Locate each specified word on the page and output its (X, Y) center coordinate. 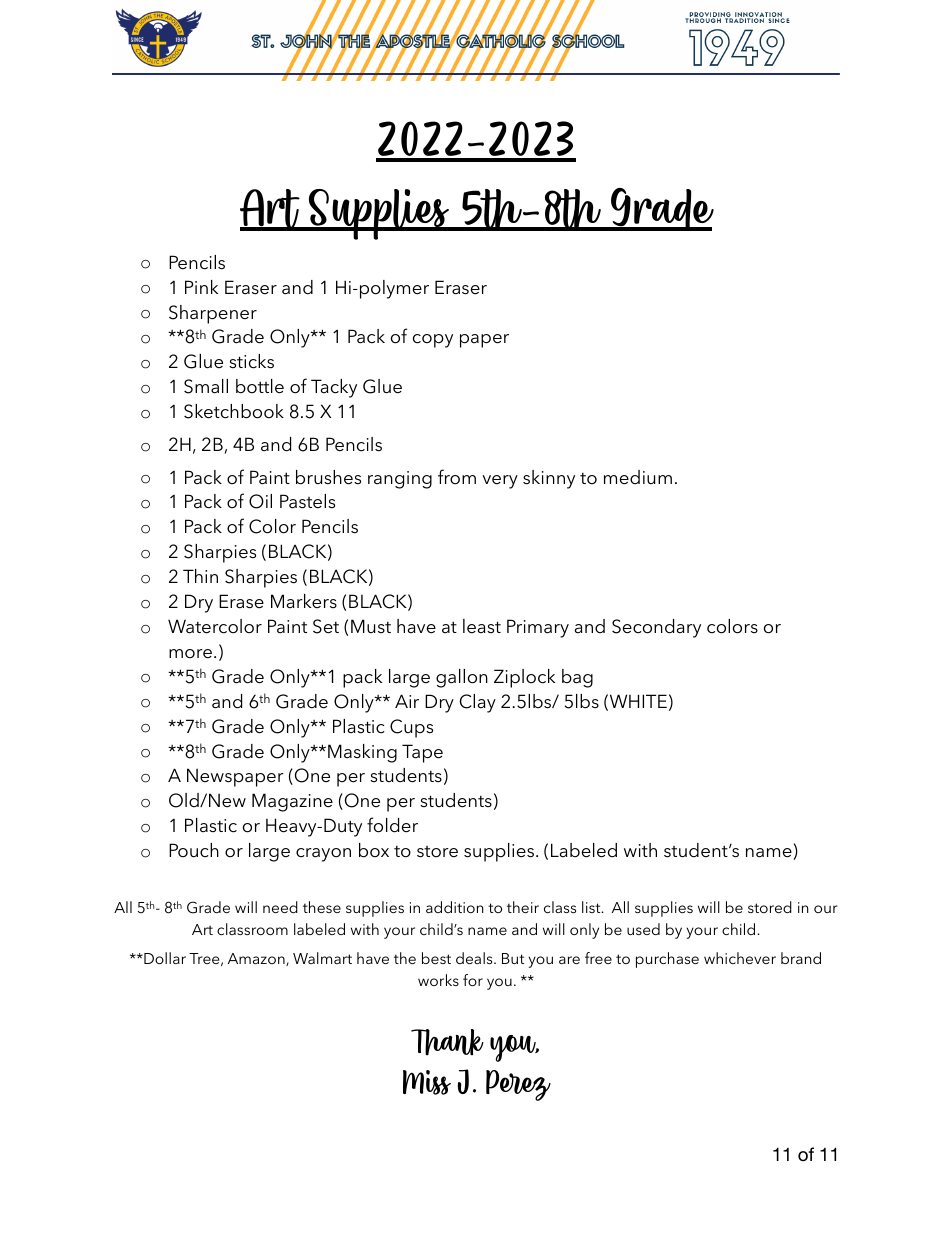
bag (577, 678)
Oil (260, 501)
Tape (422, 753)
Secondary (656, 628)
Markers (304, 601)
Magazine (292, 802)
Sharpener (213, 314)
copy (433, 341)
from (457, 477)
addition (455, 907)
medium (638, 477)
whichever (740, 958)
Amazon (257, 959)
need (280, 907)
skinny (549, 479)
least (482, 626)
